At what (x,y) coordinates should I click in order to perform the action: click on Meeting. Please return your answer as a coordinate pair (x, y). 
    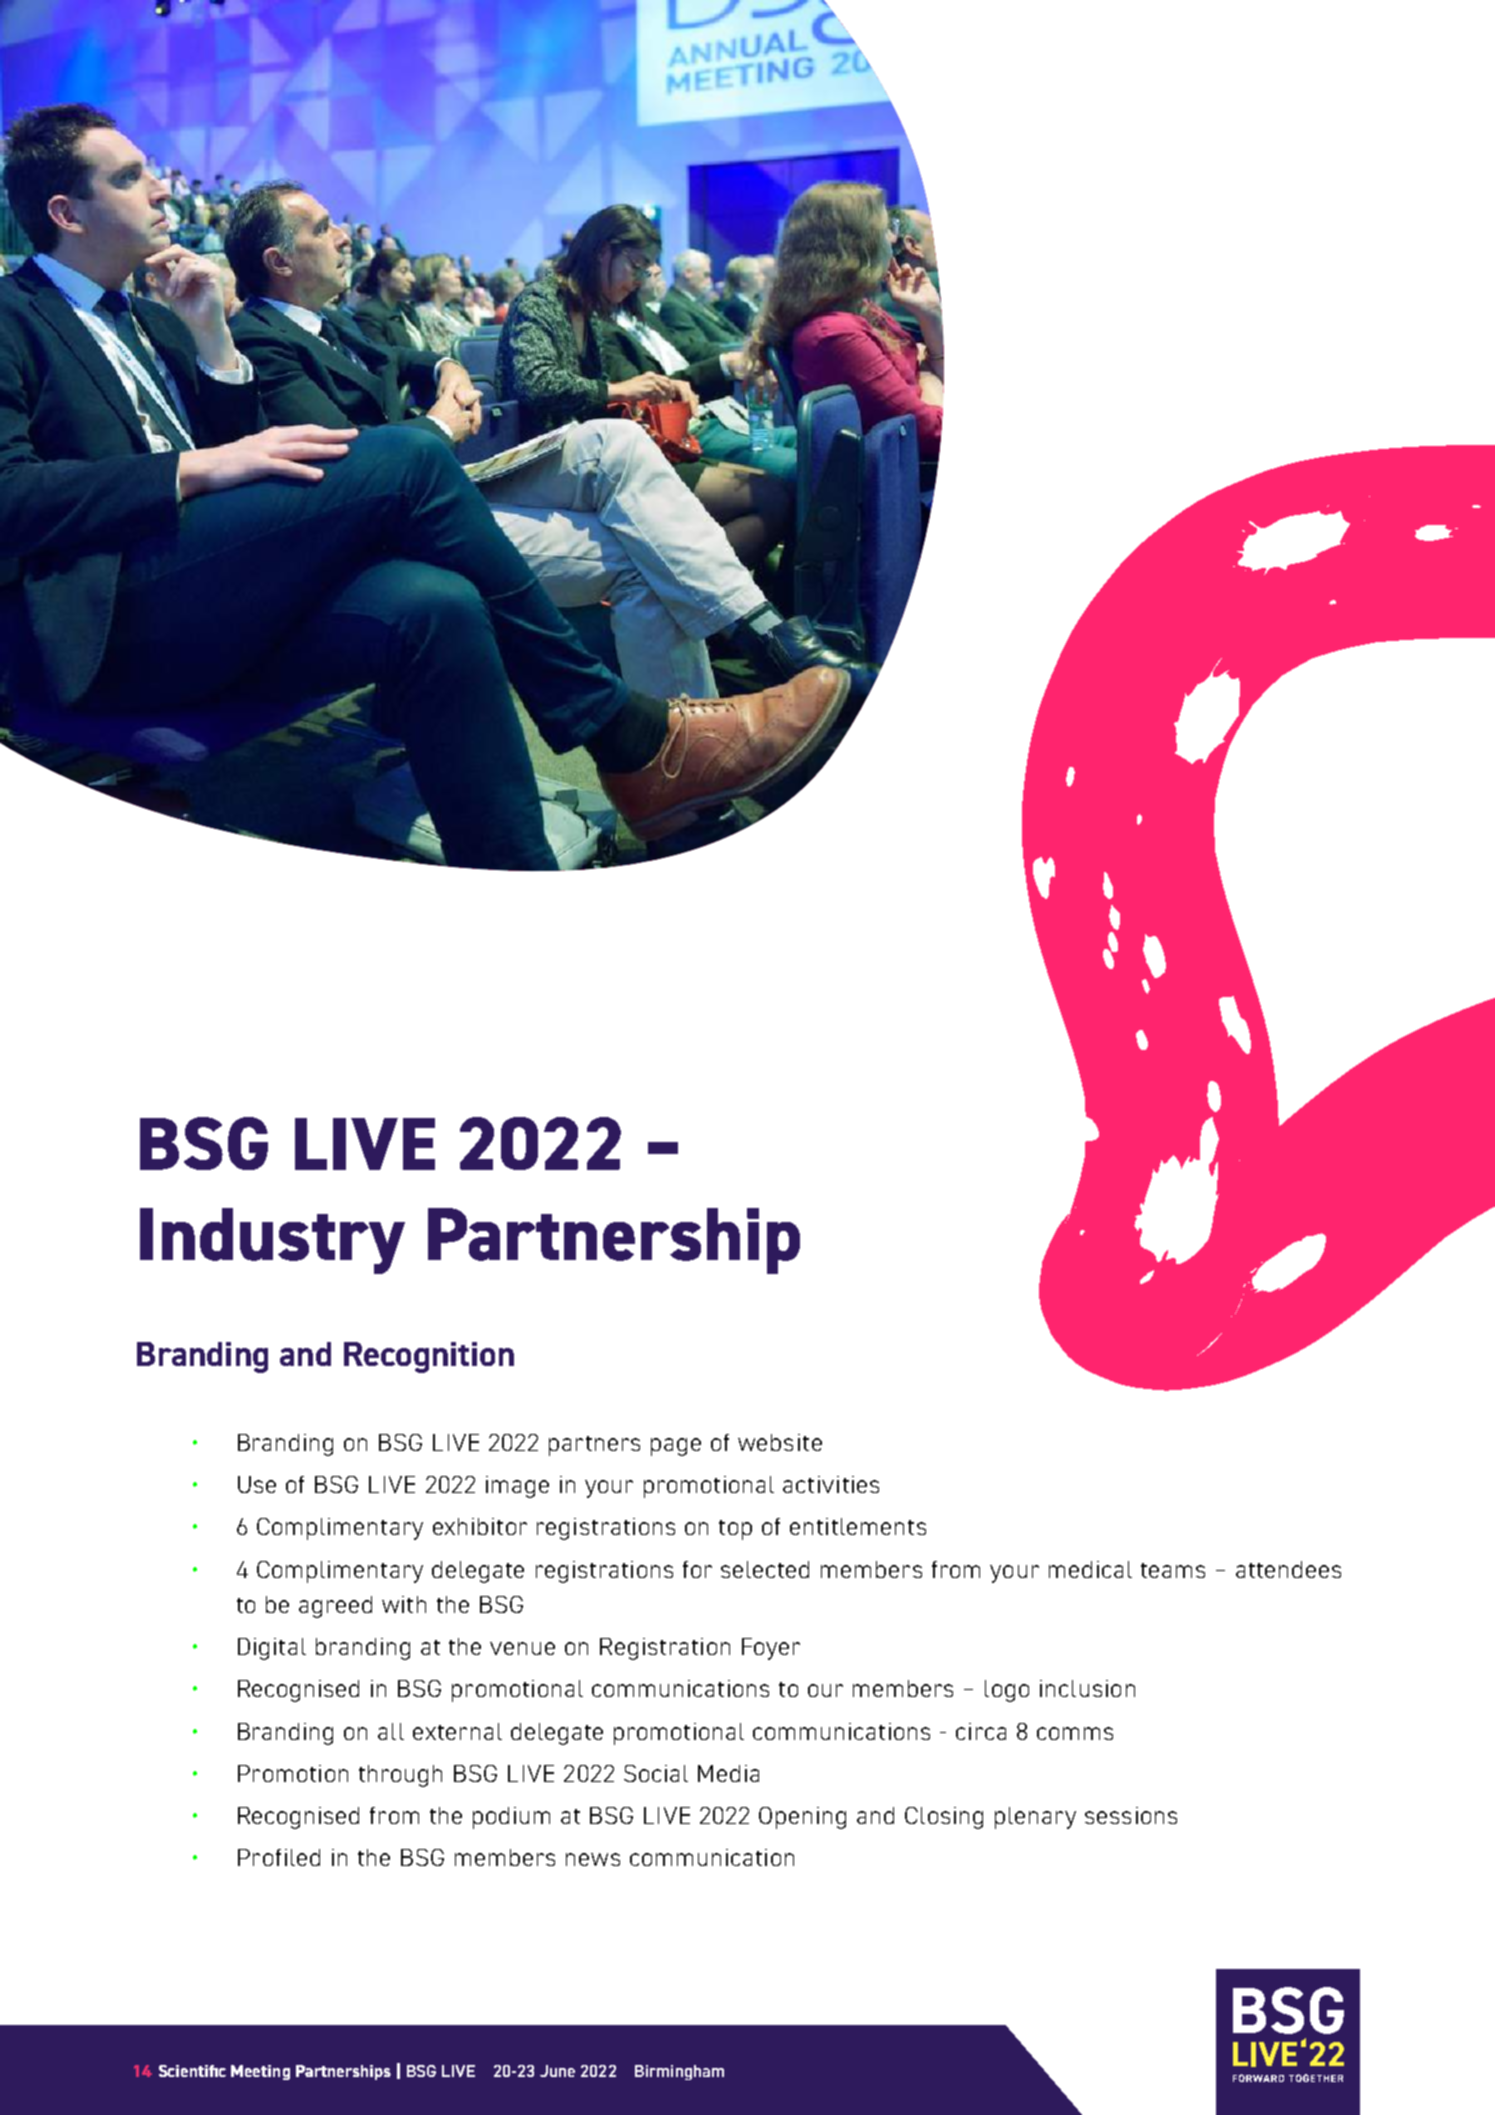
    Looking at the image, I should click on (260, 2072).
